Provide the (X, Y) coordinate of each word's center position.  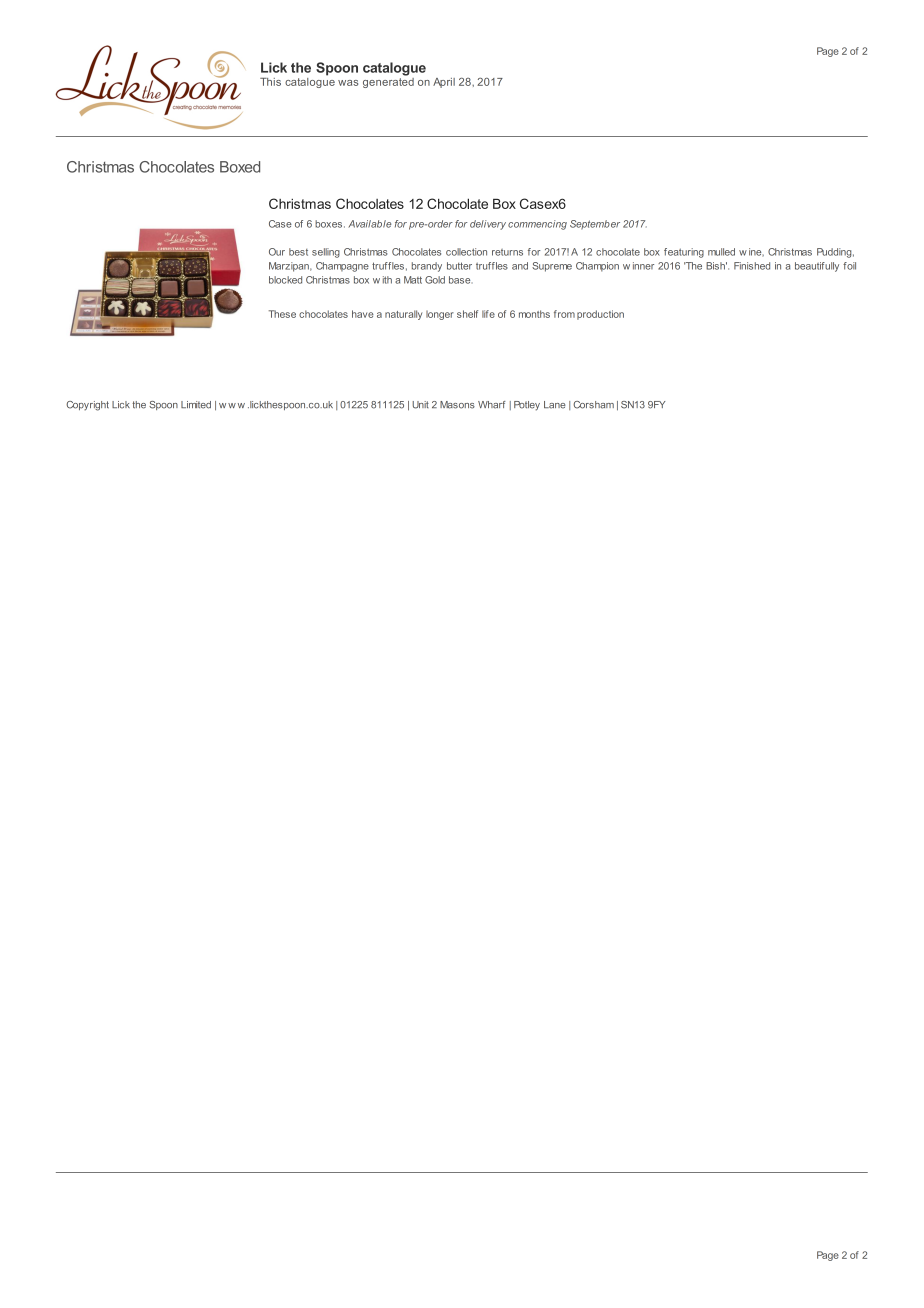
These (282, 314)
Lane (555, 405)
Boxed (240, 167)
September (595, 225)
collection (466, 252)
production (600, 315)
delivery (488, 225)
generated (388, 81)
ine (756, 252)
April (444, 83)
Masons (457, 405)
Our (277, 252)
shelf (467, 314)
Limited (196, 405)
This (270, 82)
